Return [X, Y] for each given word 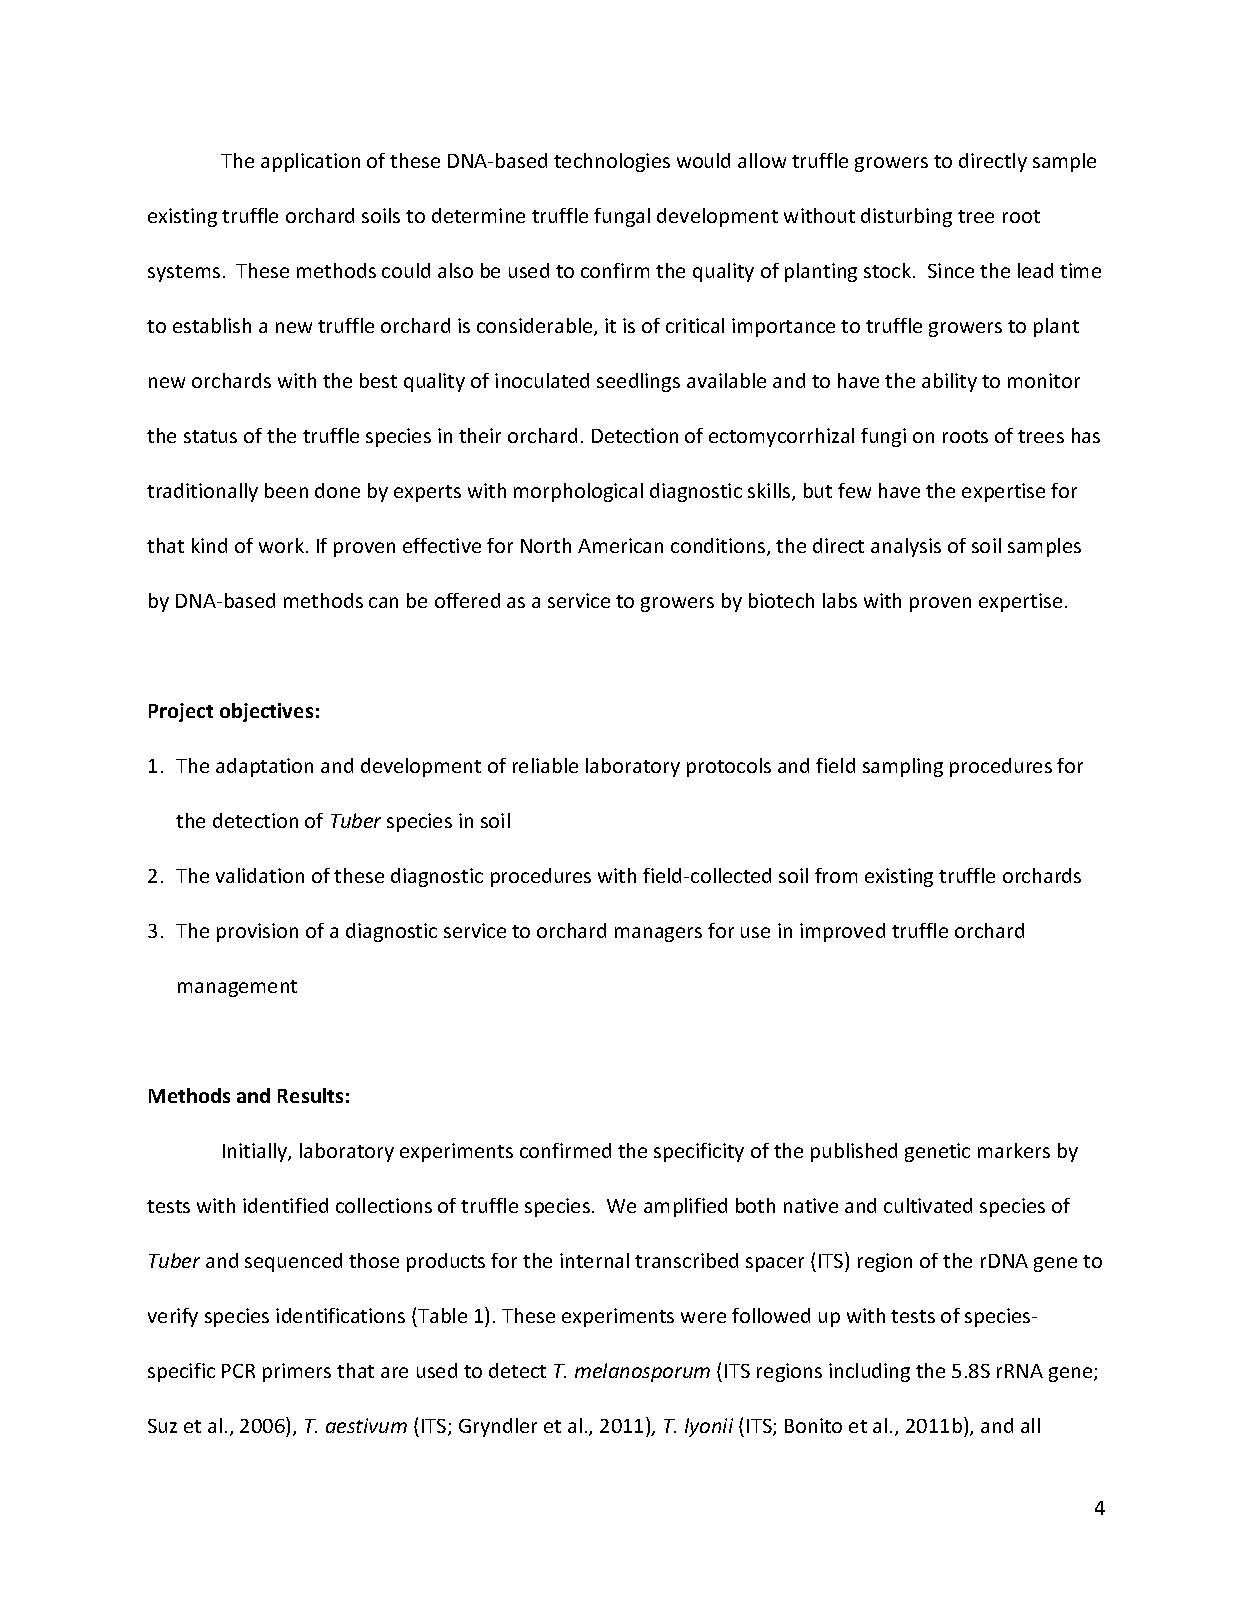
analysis [906, 547]
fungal [622, 217]
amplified [685, 1207]
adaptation [264, 767]
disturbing [906, 217]
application [310, 162]
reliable [545, 765]
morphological [578, 492]
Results [310, 1095]
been [286, 490]
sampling [903, 767]
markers [1014, 1150]
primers [297, 1372]
